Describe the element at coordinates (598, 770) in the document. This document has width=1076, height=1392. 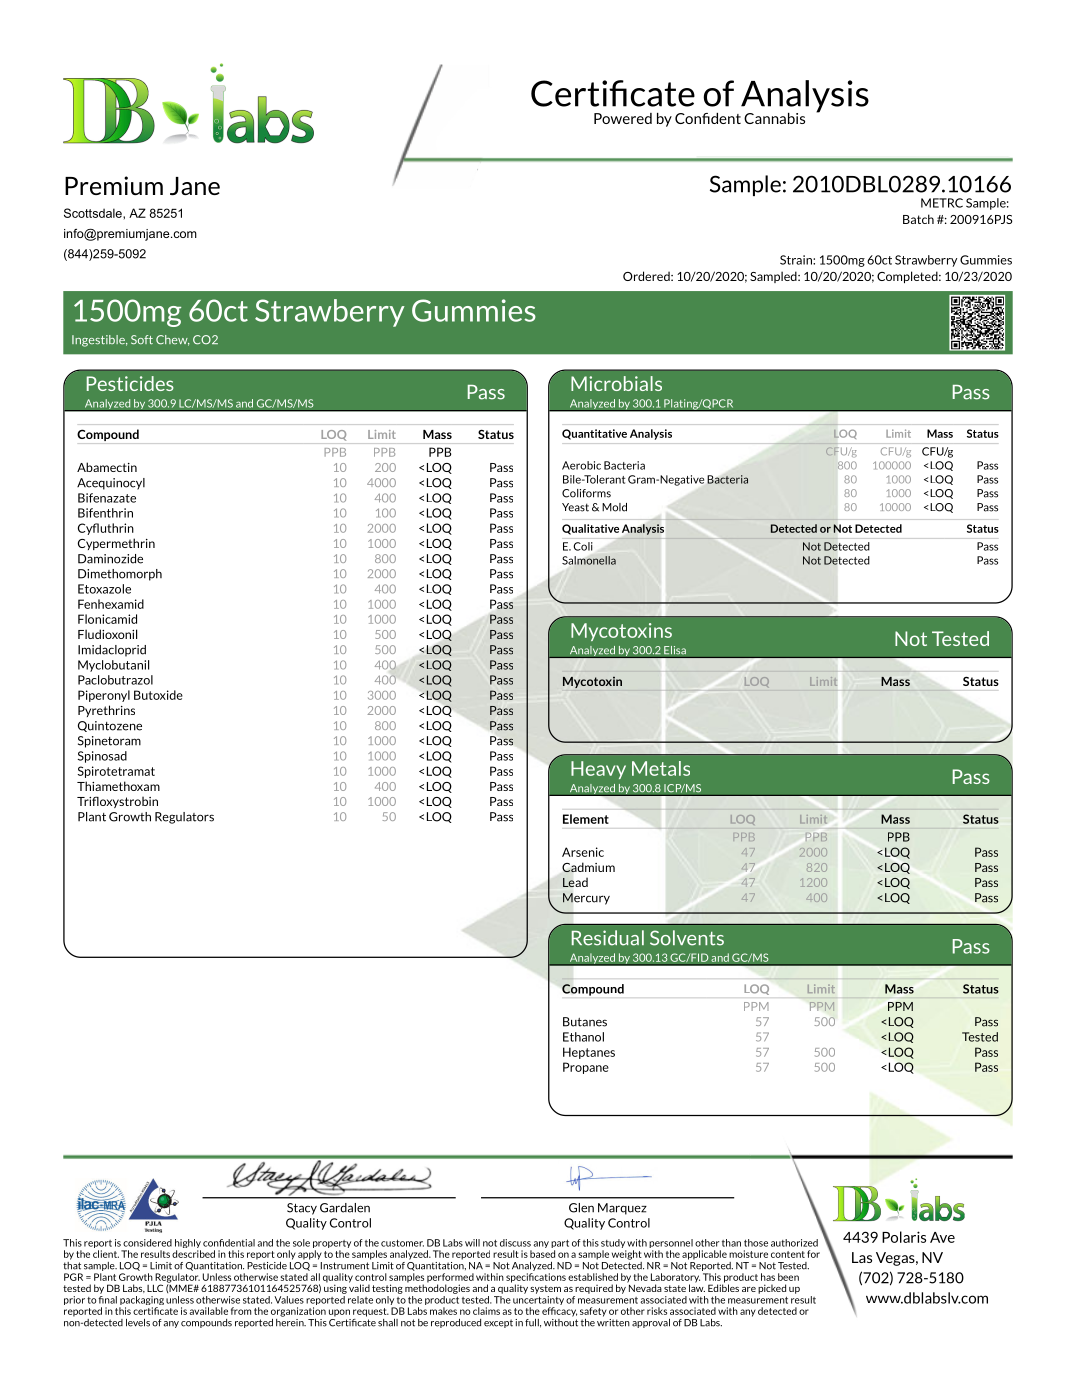
I see `Heavy` at that location.
